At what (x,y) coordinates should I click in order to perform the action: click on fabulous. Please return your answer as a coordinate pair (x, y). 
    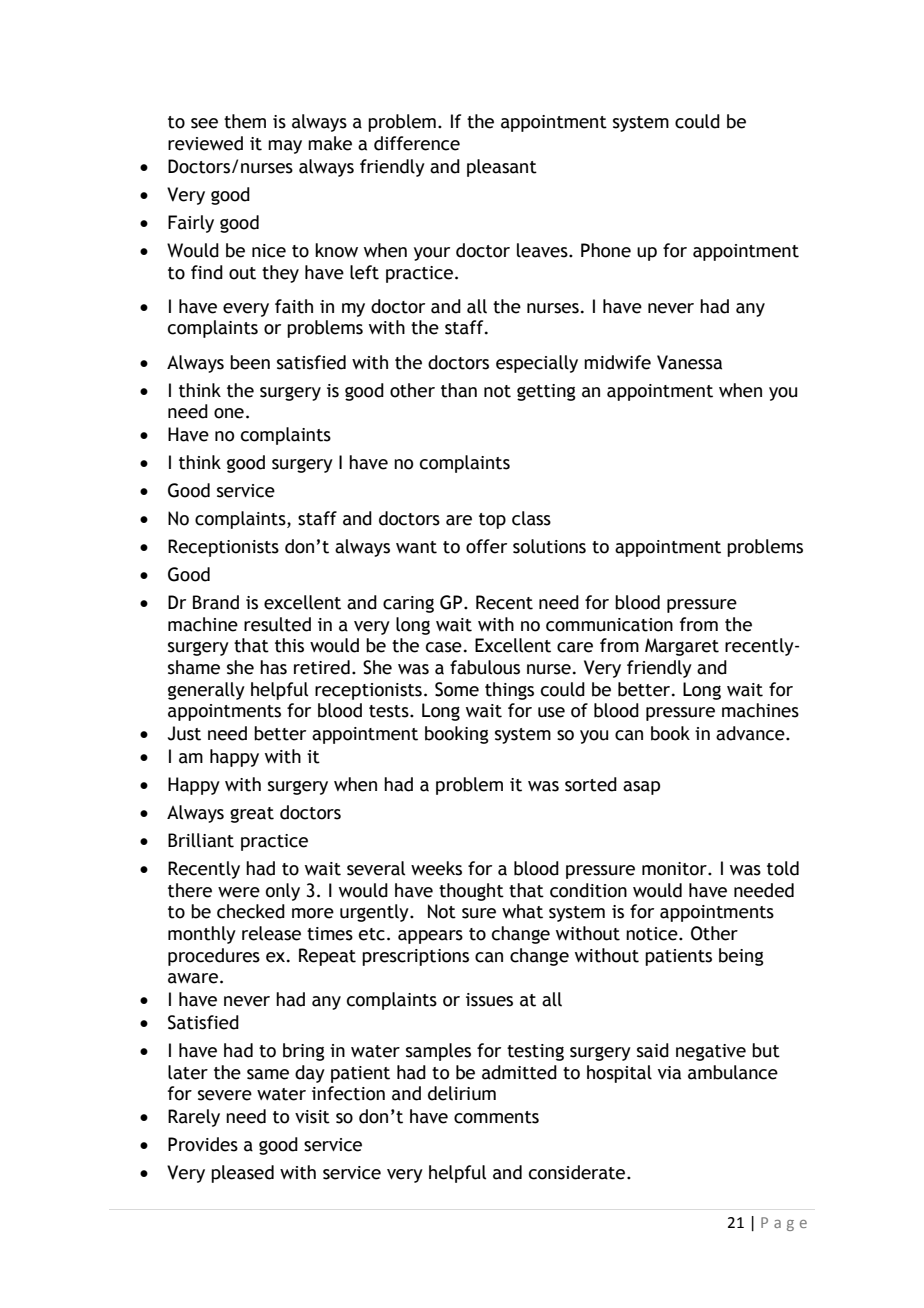
    Looking at the image, I should click on (485, 667).
